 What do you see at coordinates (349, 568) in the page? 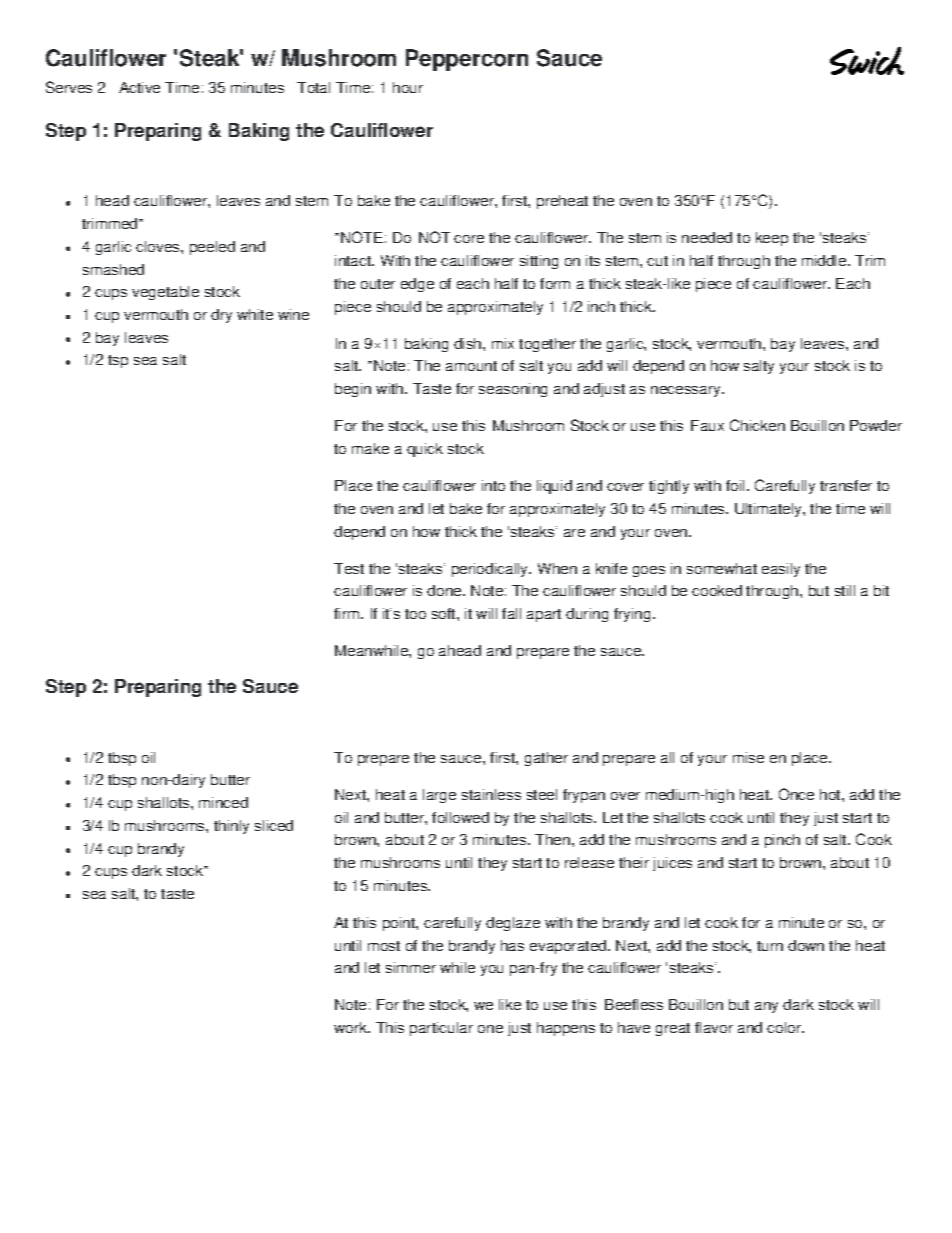
I see `Test` at bounding box center [349, 568].
